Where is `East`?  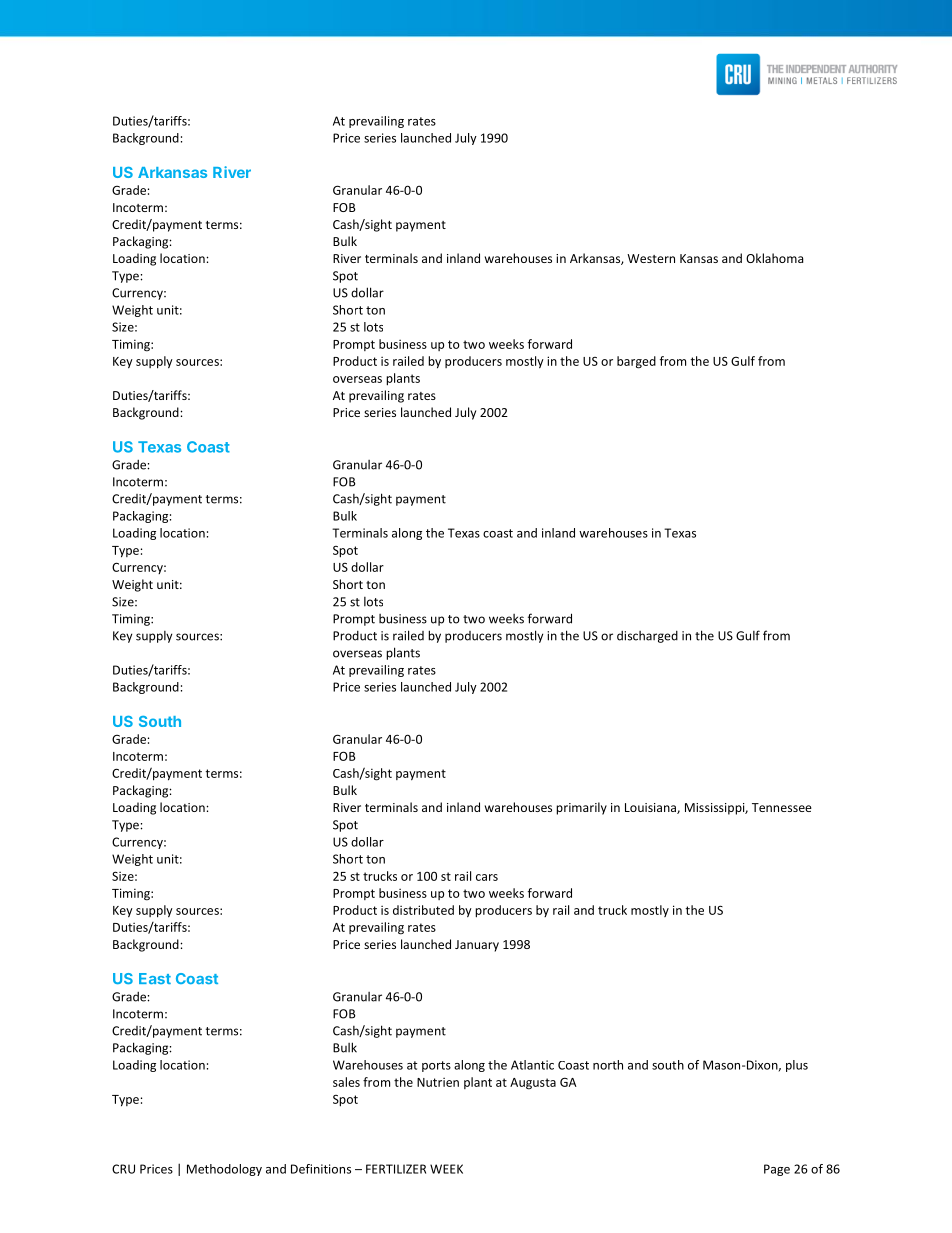 East is located at coordinates (155, 978).
